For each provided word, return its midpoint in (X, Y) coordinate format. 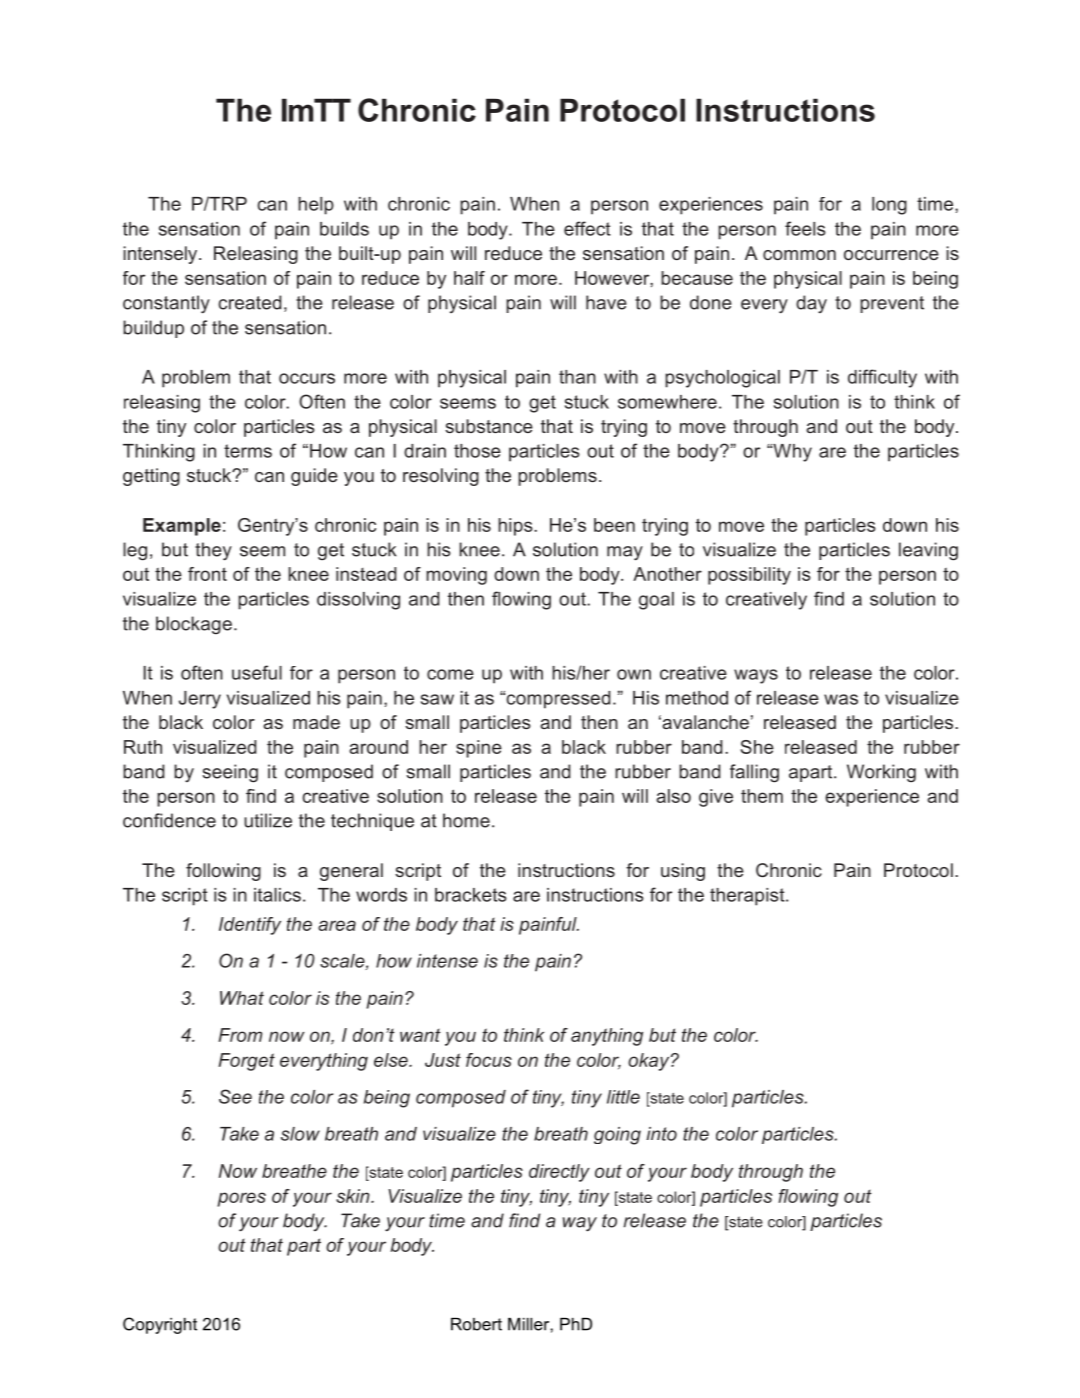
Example (182, 527)
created (250, 302)
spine (479, 749)
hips (516, 527)
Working (881, 773)
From (240, 1035)
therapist (748, 897)
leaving (928, 551)
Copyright (160, 1325)
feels (805, 228)
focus (489, 1060)
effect (587, 228)
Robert (476, 1324)
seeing (230, 773)
